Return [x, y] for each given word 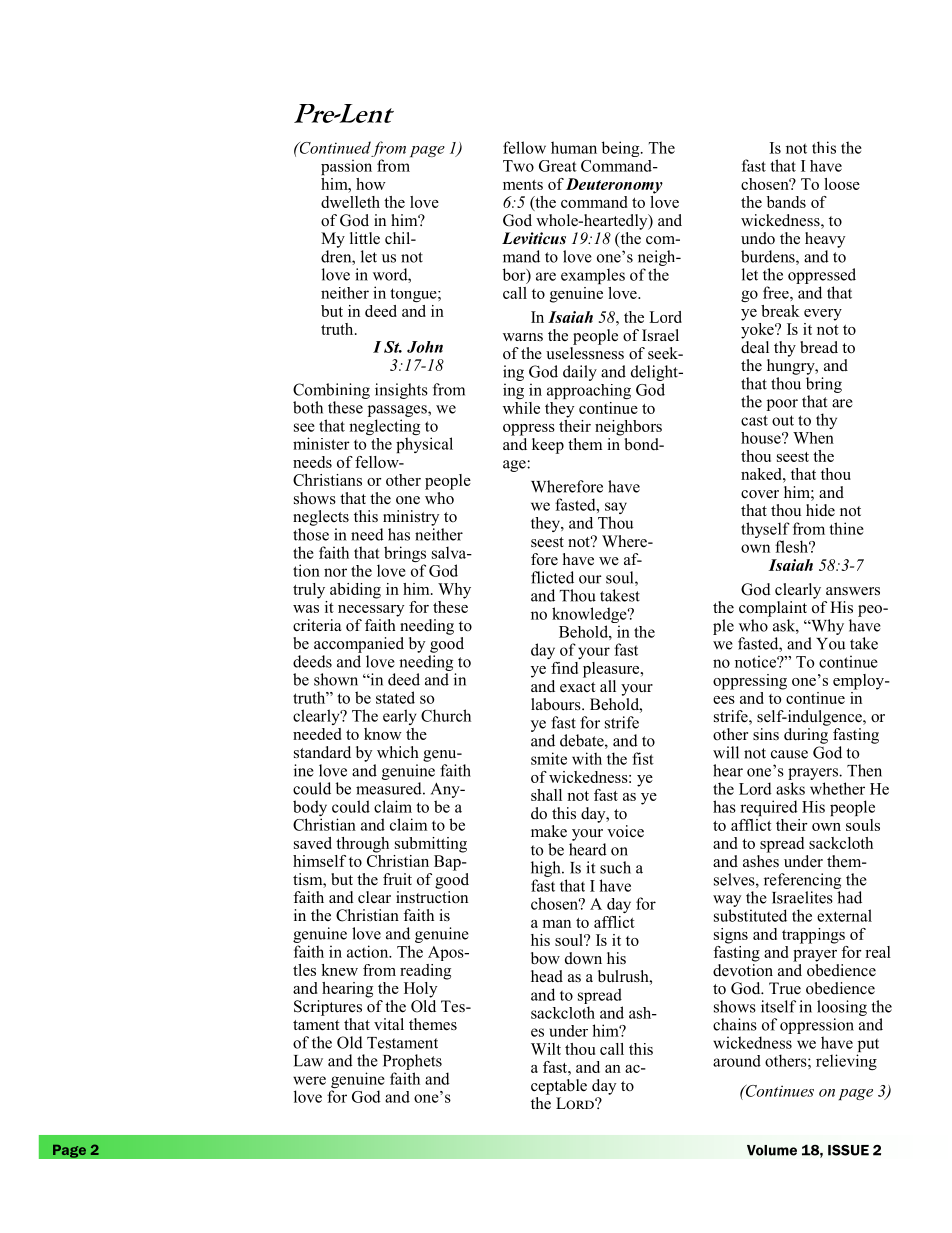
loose [842, 184]
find [564, 668]
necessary [371, 611]
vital [389, 1024]
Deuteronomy [614, 186]
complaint [773, 609]
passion [346, 167]
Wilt [546, 1049]
